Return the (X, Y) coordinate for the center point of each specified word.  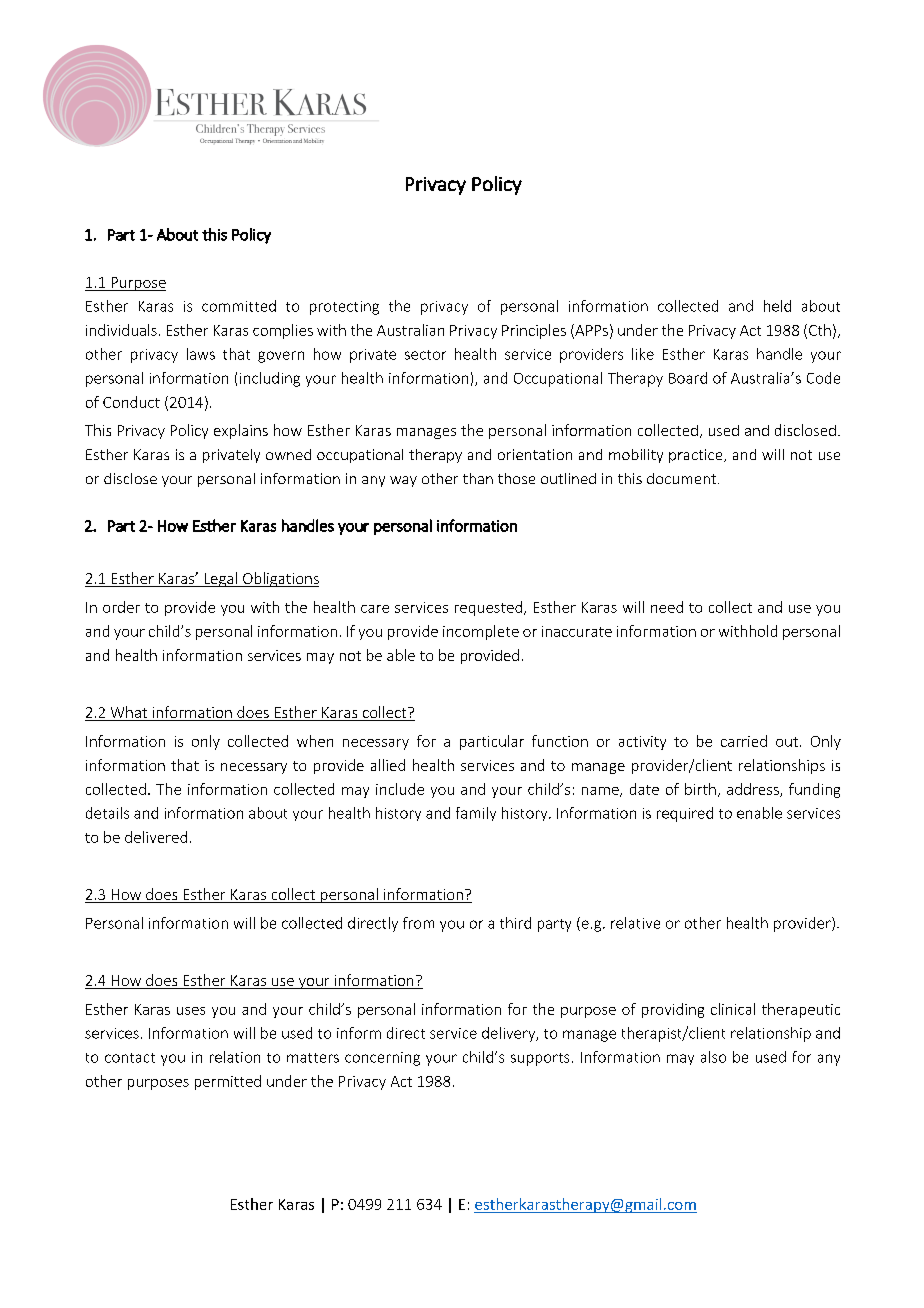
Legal (220, 579)
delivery (510, 1034)
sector (425, 355)
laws (201, 354)
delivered (156, 837)
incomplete (481, 632)
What (129, 713)
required (685, 814)
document (683, 478)
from (418, 923)
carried (744, 741)
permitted (228, 1082)
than (478, 478)
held (777, 306)
